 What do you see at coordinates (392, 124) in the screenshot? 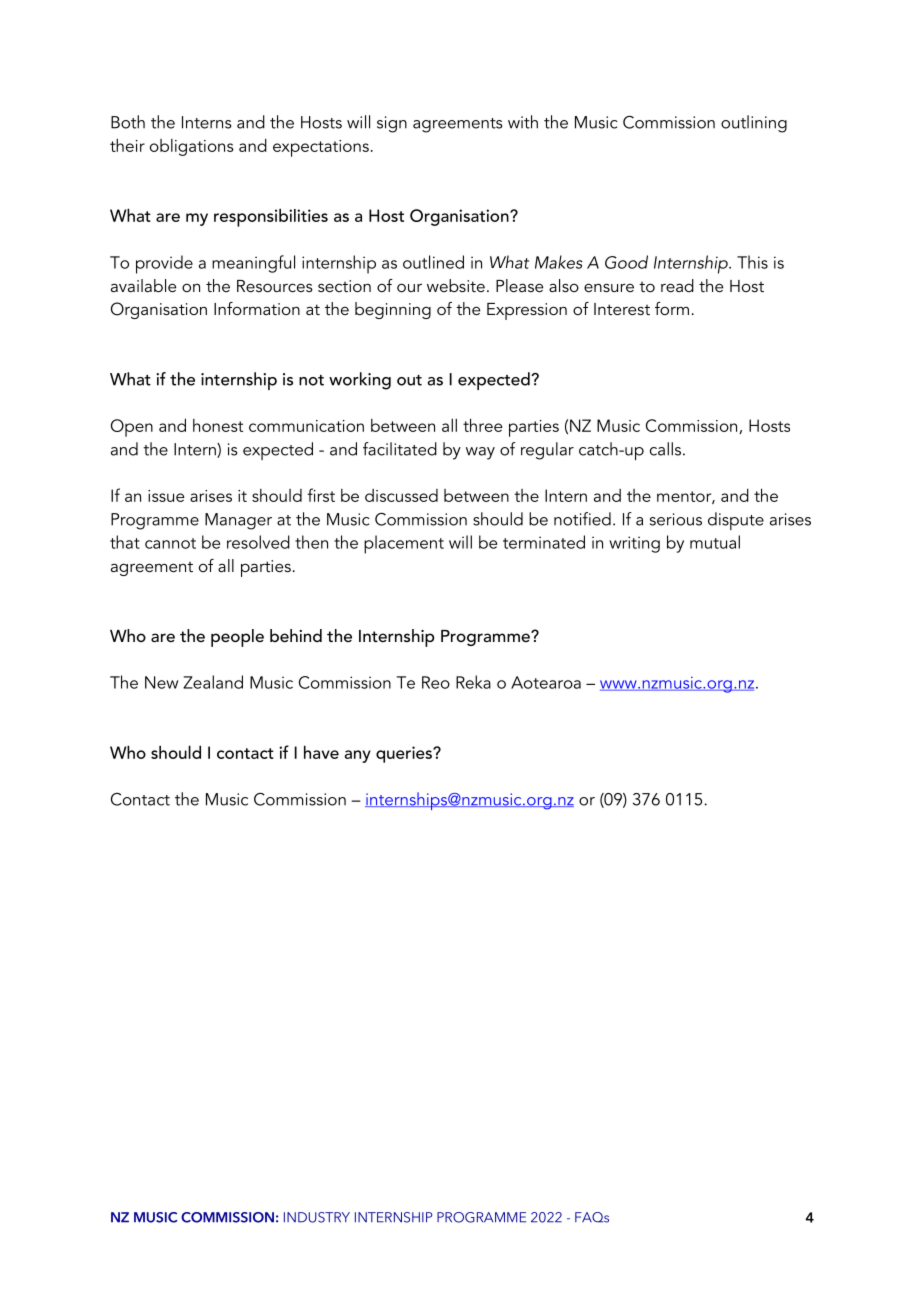
I see `sign` at bounding box center [392, 124].
